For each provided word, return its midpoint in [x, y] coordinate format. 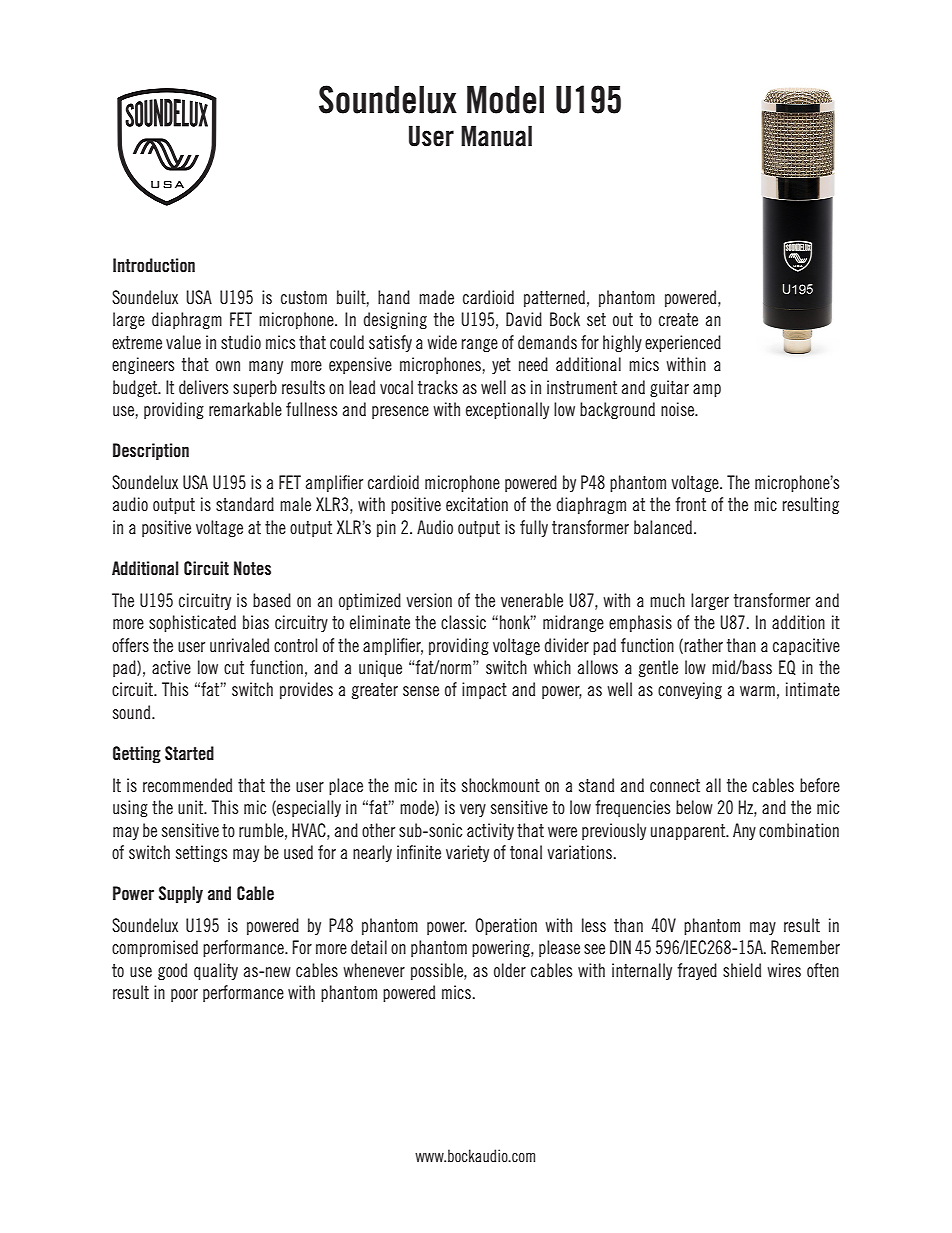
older [510, 970]
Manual [496, 136]
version [429, 600]
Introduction [154, 265]
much [667, 600]
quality [216, 971]
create [678, 319]
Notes [252, 568]
